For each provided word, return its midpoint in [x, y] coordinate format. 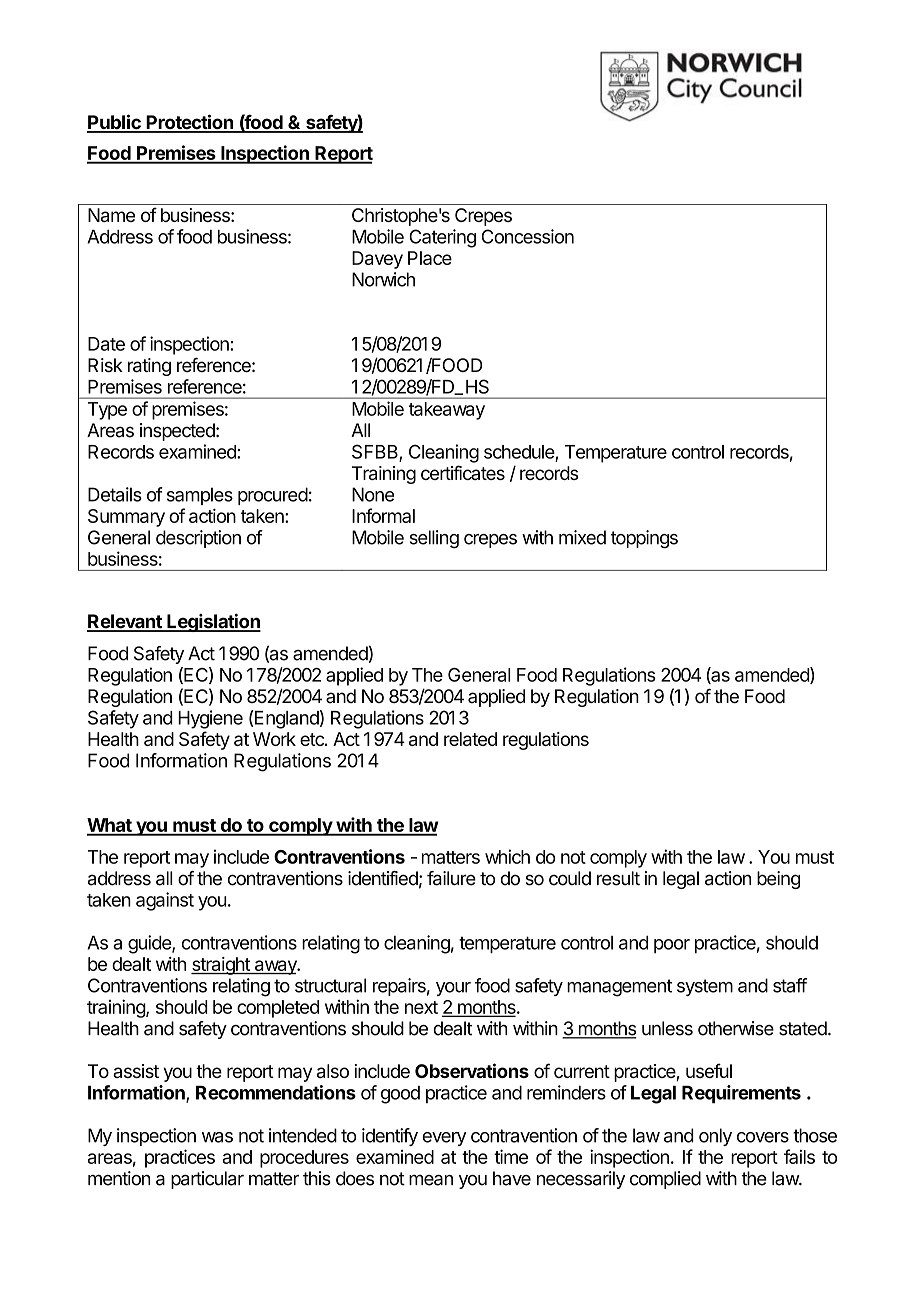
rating [149, 367]
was [217, 1137]
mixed [582, 537]
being [778, 880]
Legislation [213, 623]
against [165, 901]
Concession [528, 236]
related [470, 739]
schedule [520, 453]
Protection [189, 123]
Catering [442, 238]
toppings [644, 539]
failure [451, 878]
